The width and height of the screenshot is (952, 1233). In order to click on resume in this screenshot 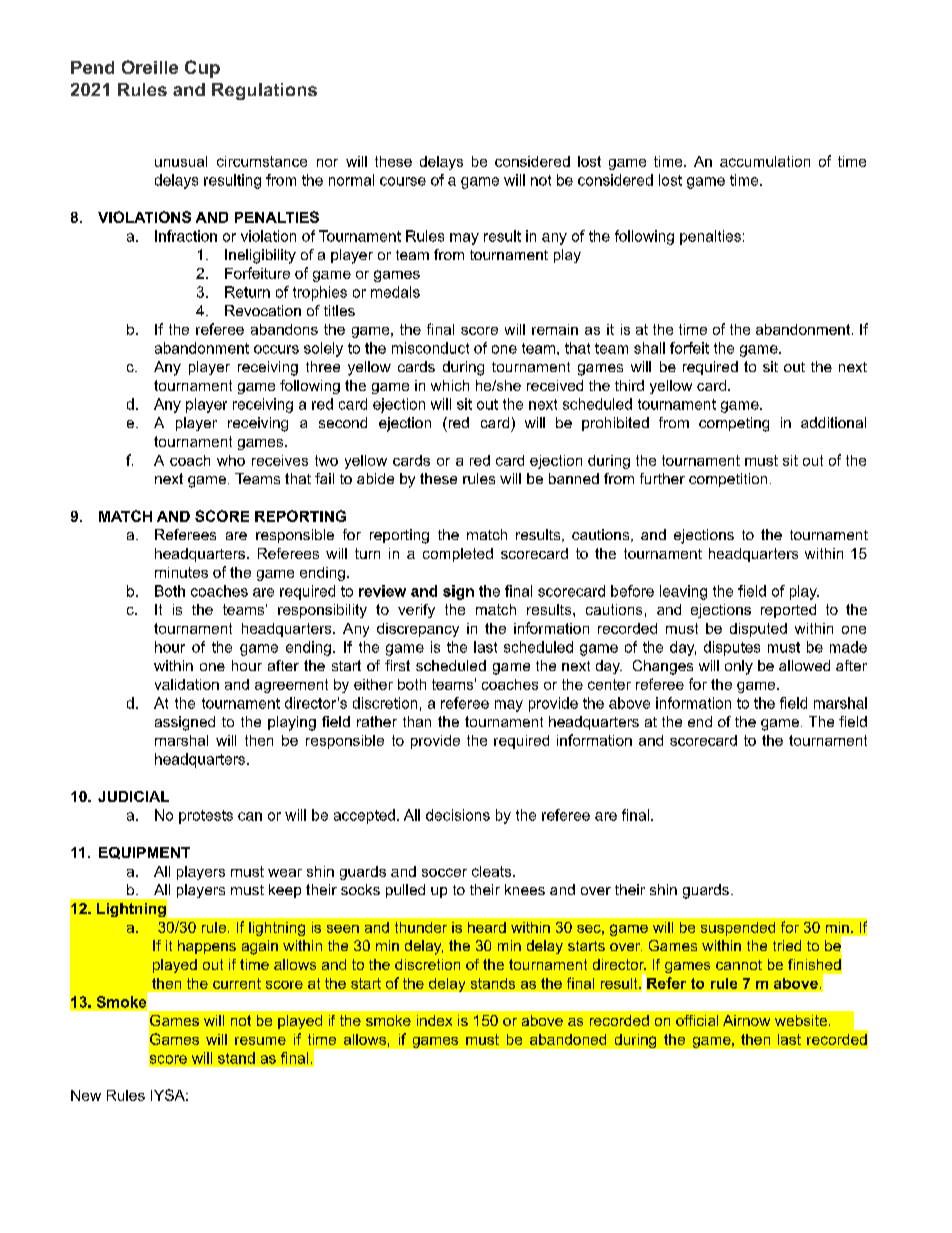, I will do `click(260, 1041)`.
